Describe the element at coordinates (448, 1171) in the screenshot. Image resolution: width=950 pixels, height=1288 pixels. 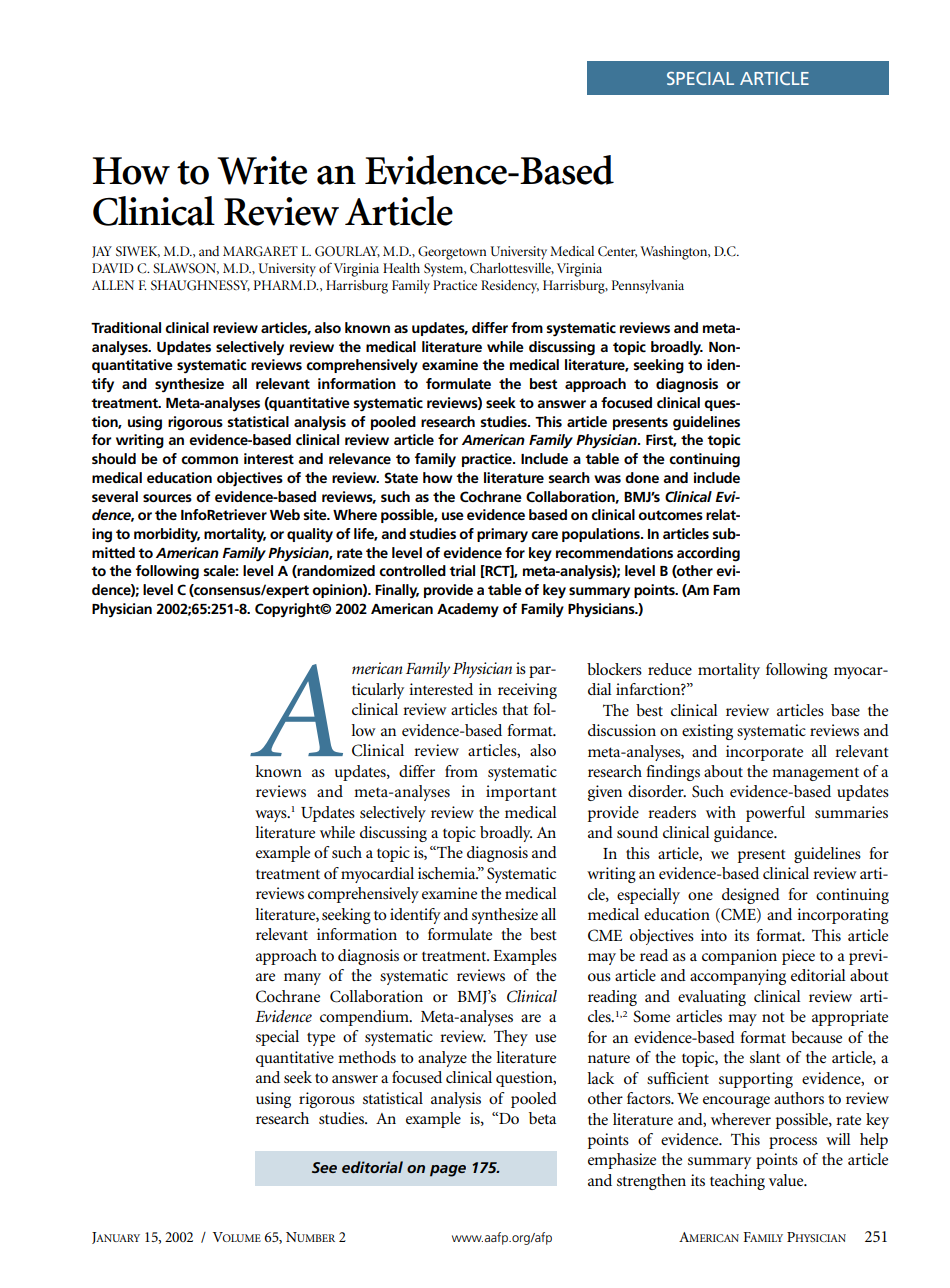
I see `page` at that location.
